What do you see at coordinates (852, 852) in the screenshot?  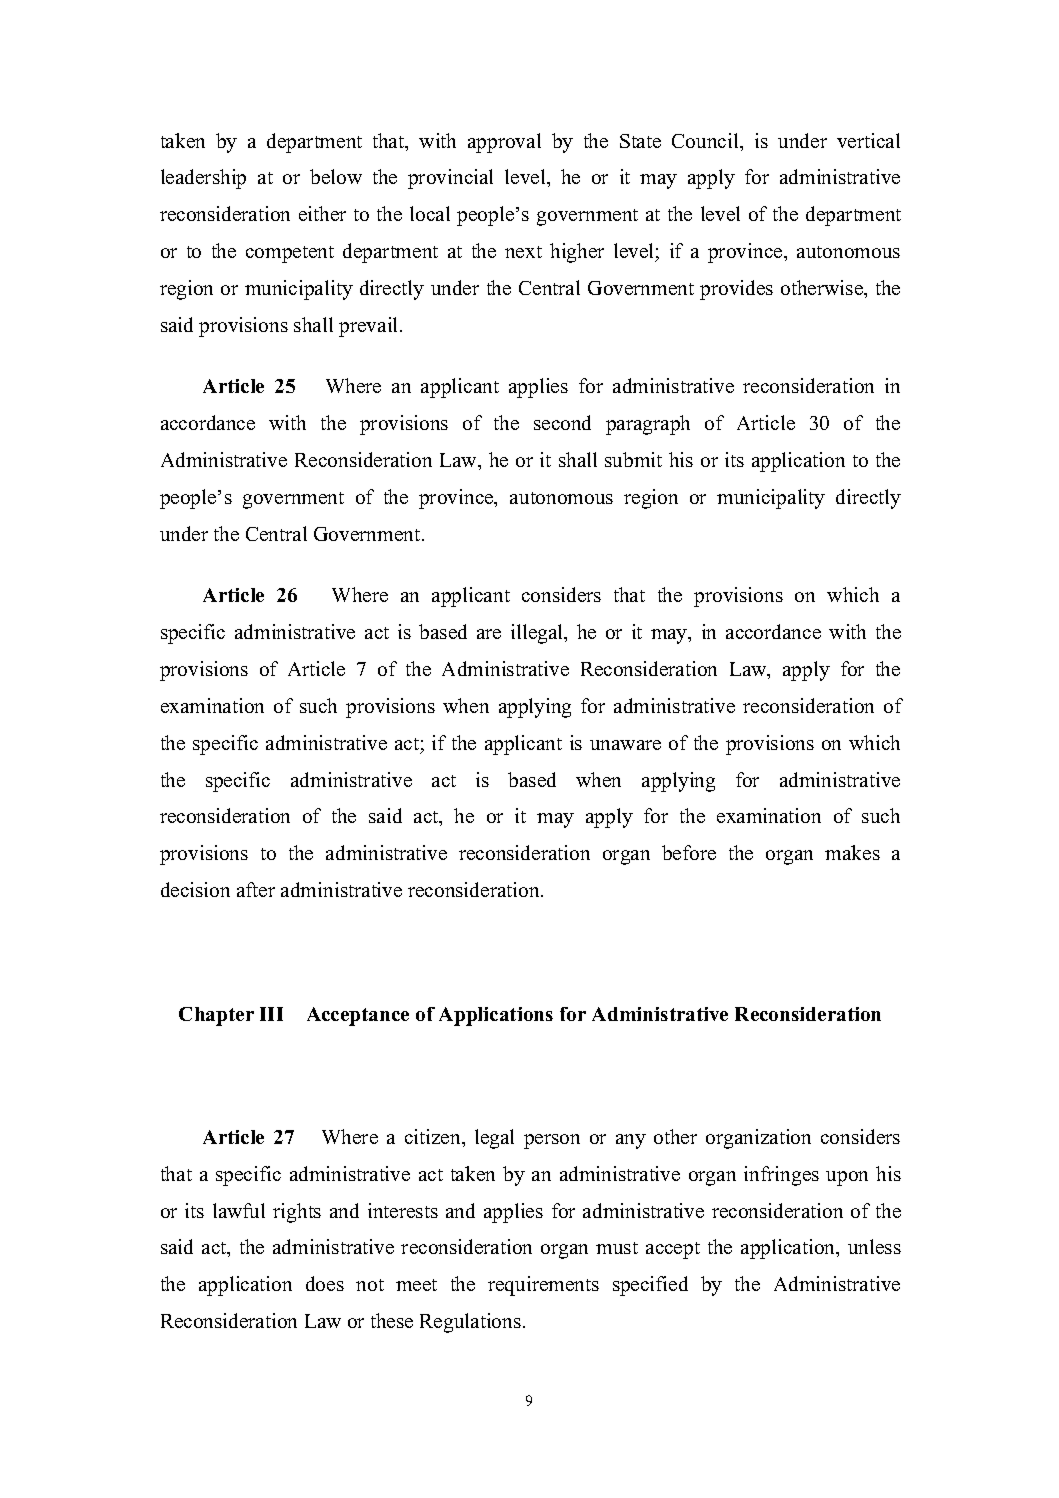 I see `makes` at bounding box center [852, 852].
